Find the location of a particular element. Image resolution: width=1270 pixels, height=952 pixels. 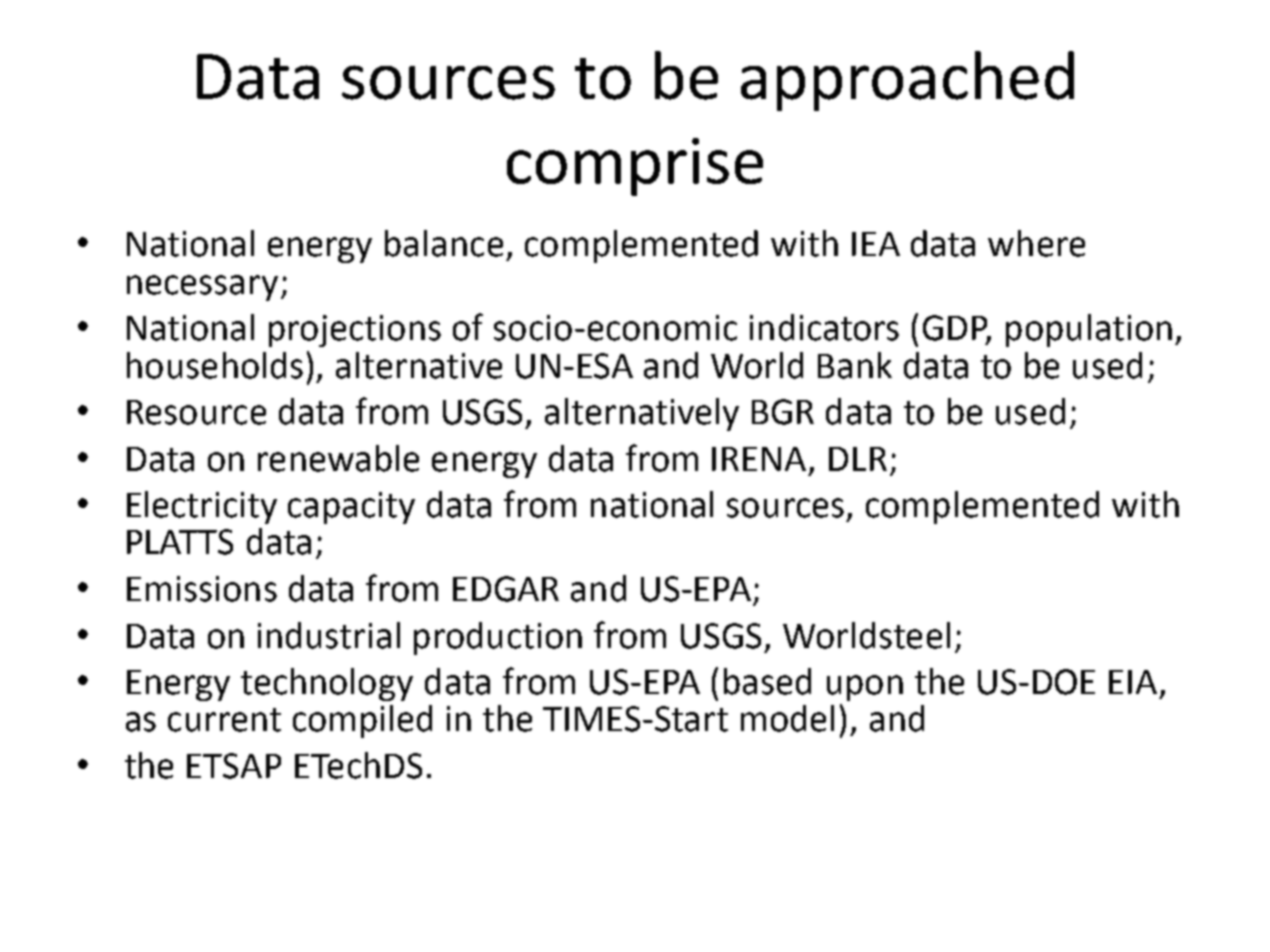

where is located at coordinates (1036, 243).
